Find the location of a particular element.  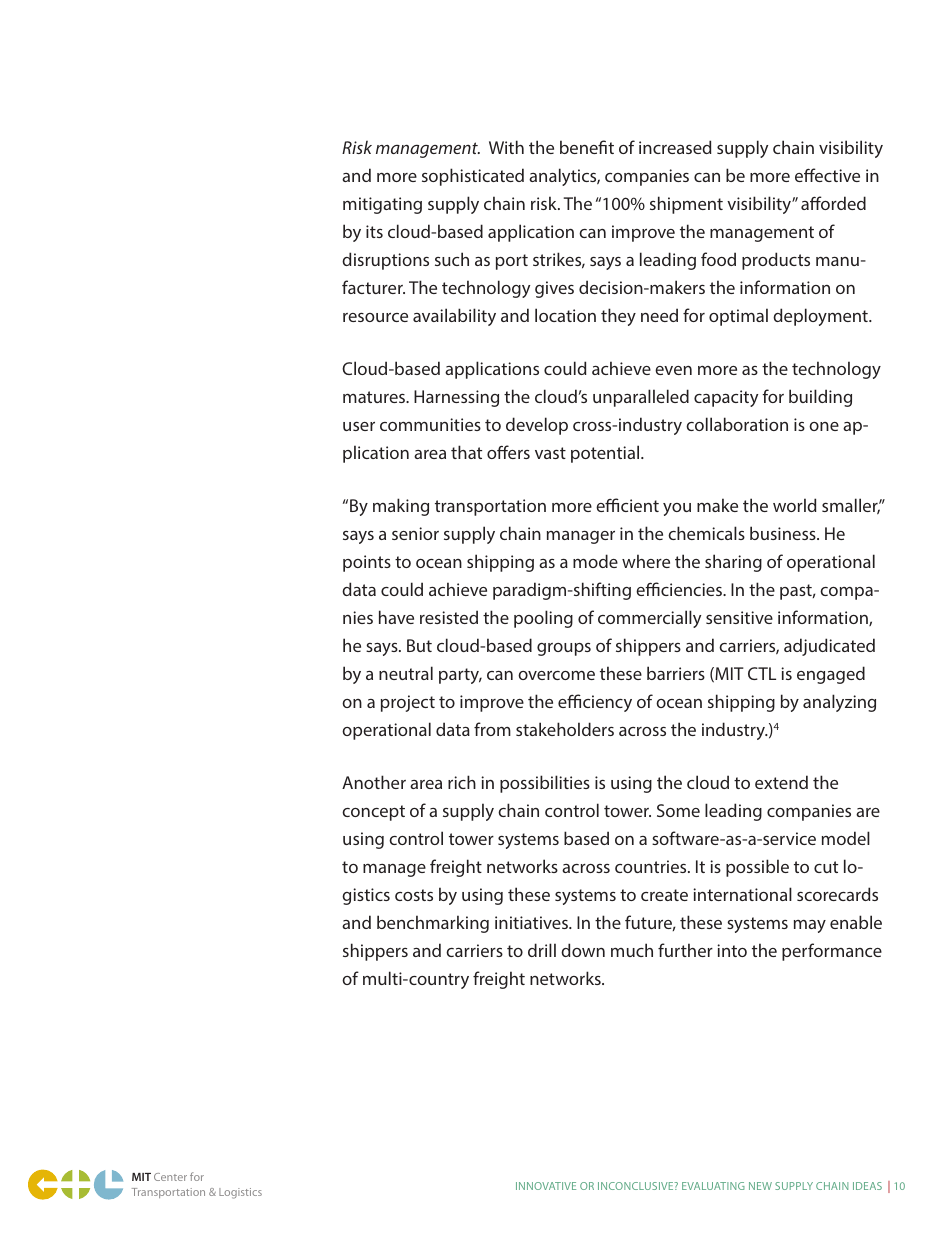

benefit is located at coordinates (587, 147).
